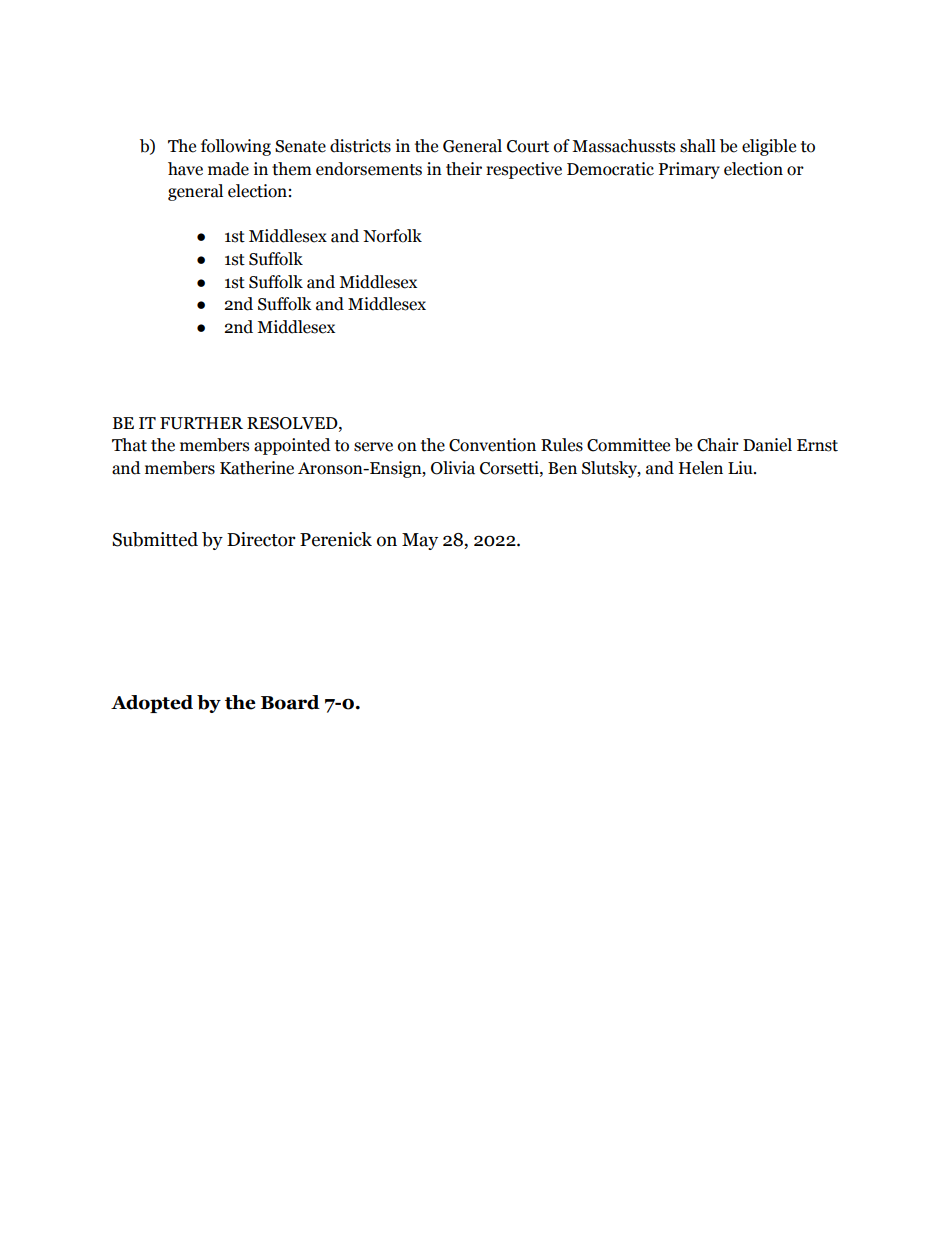 This document has width=952, height=1233. I want to click on Primary, so click(689, 170).
